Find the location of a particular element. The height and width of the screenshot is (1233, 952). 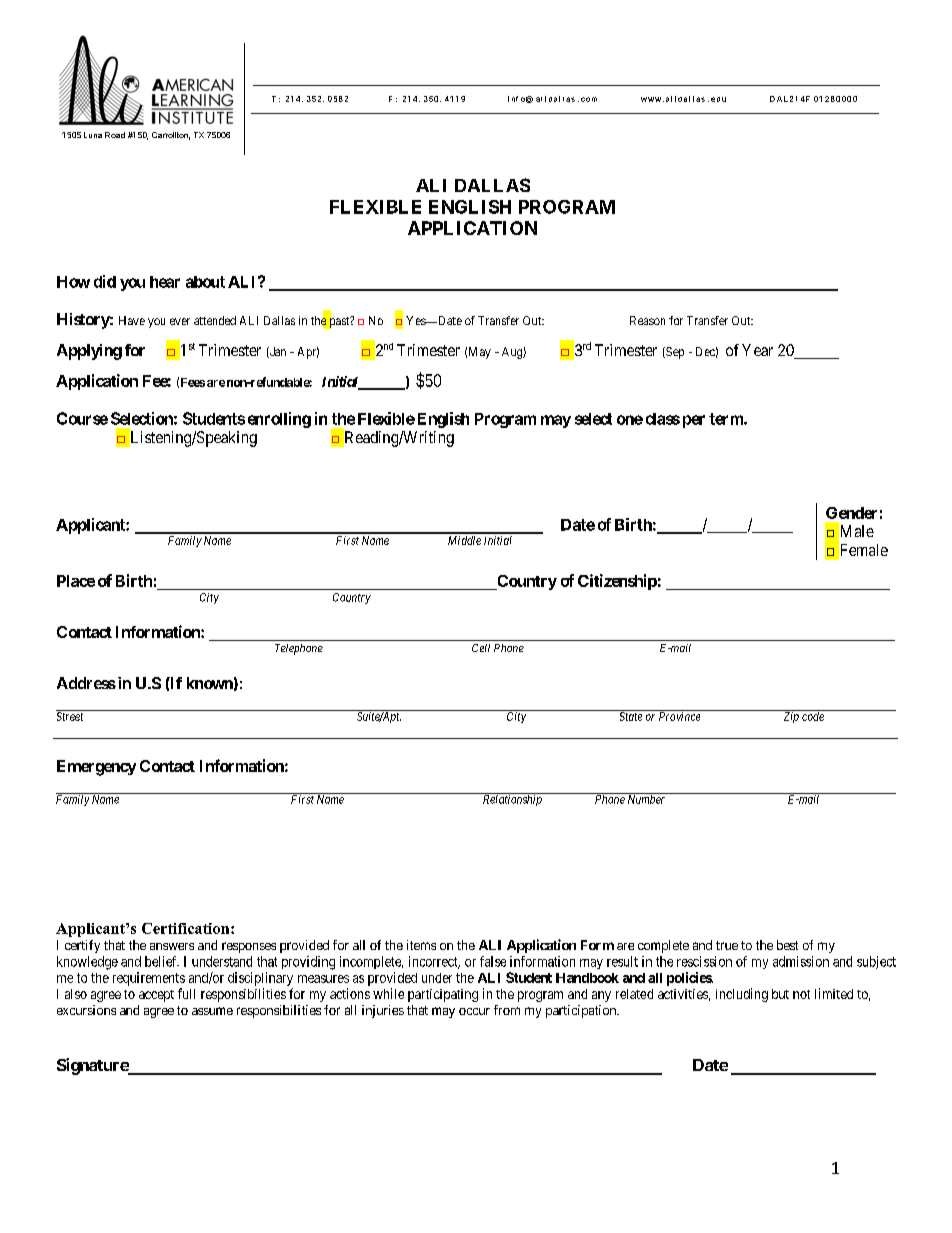

assume is located at coordinates (212, 1011).
